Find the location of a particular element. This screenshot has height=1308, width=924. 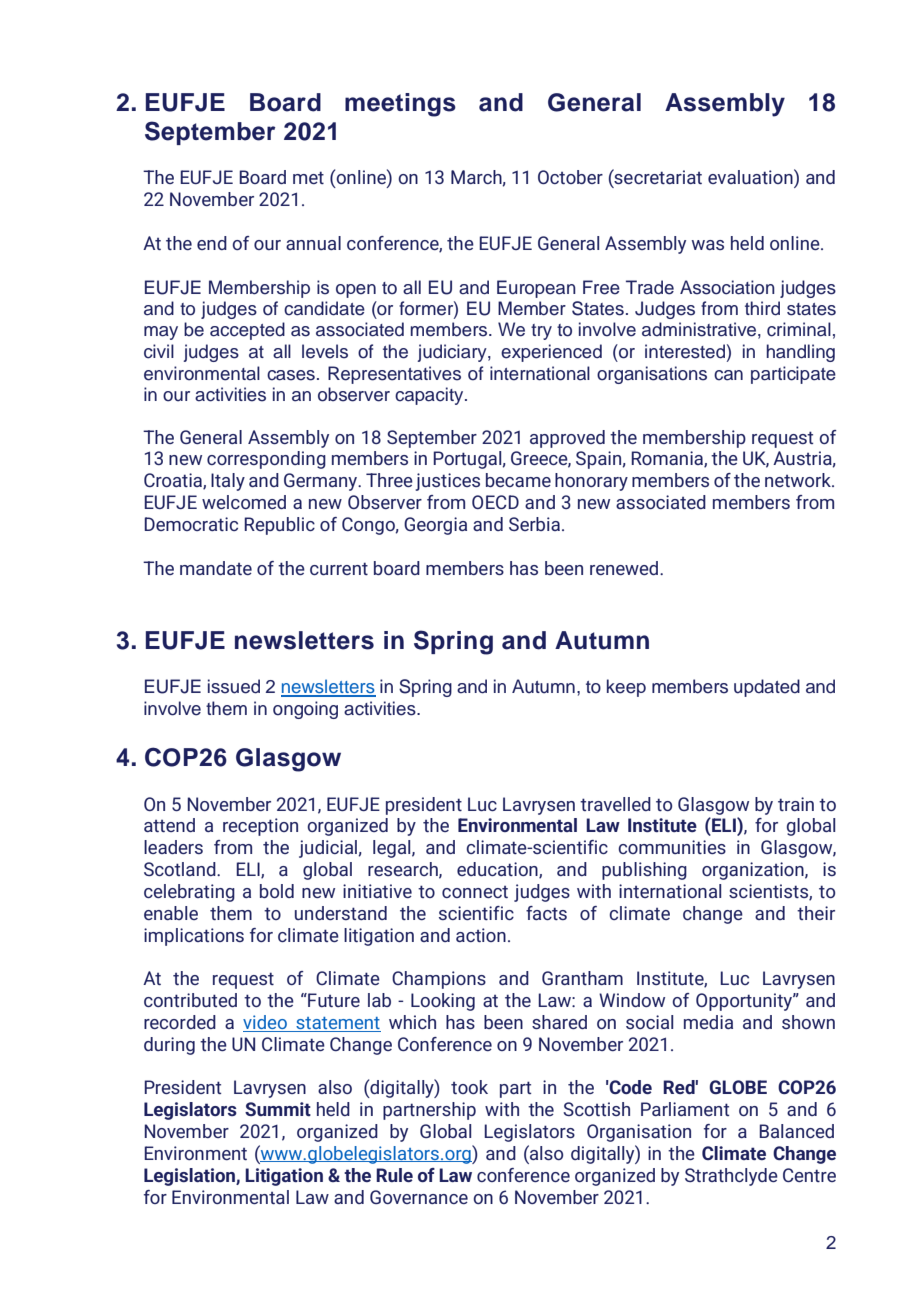

network is located at coordinates (799, 480).
